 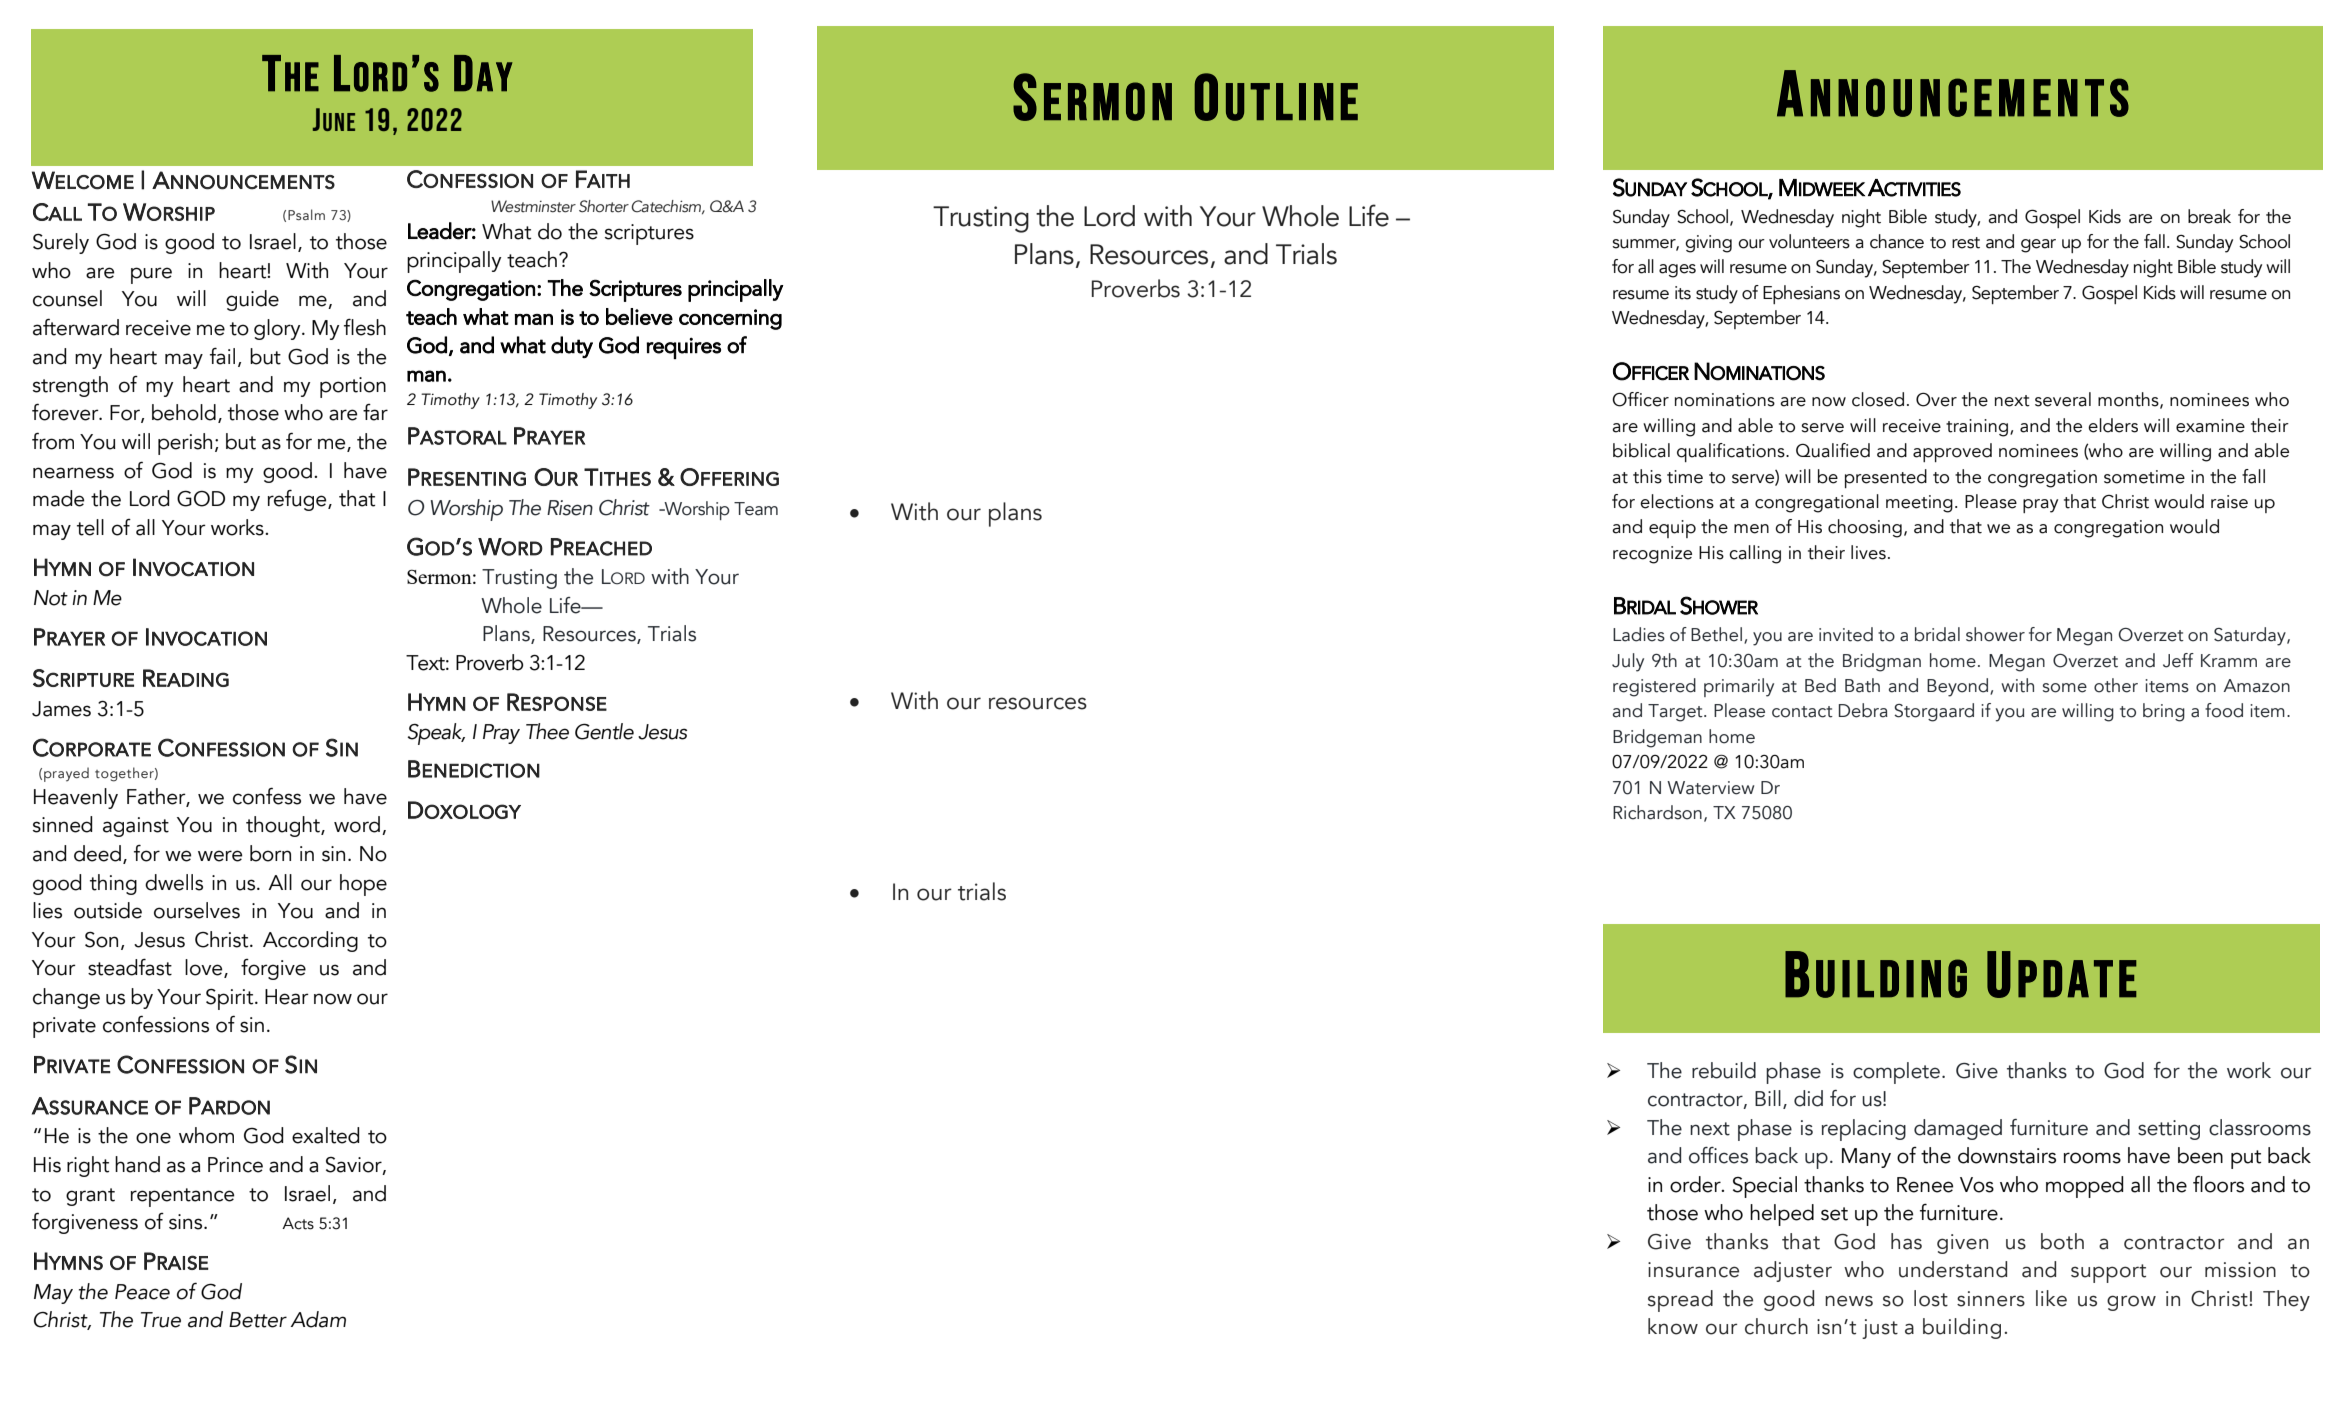 I want to click on ages, so click(x=1677, y=271).
